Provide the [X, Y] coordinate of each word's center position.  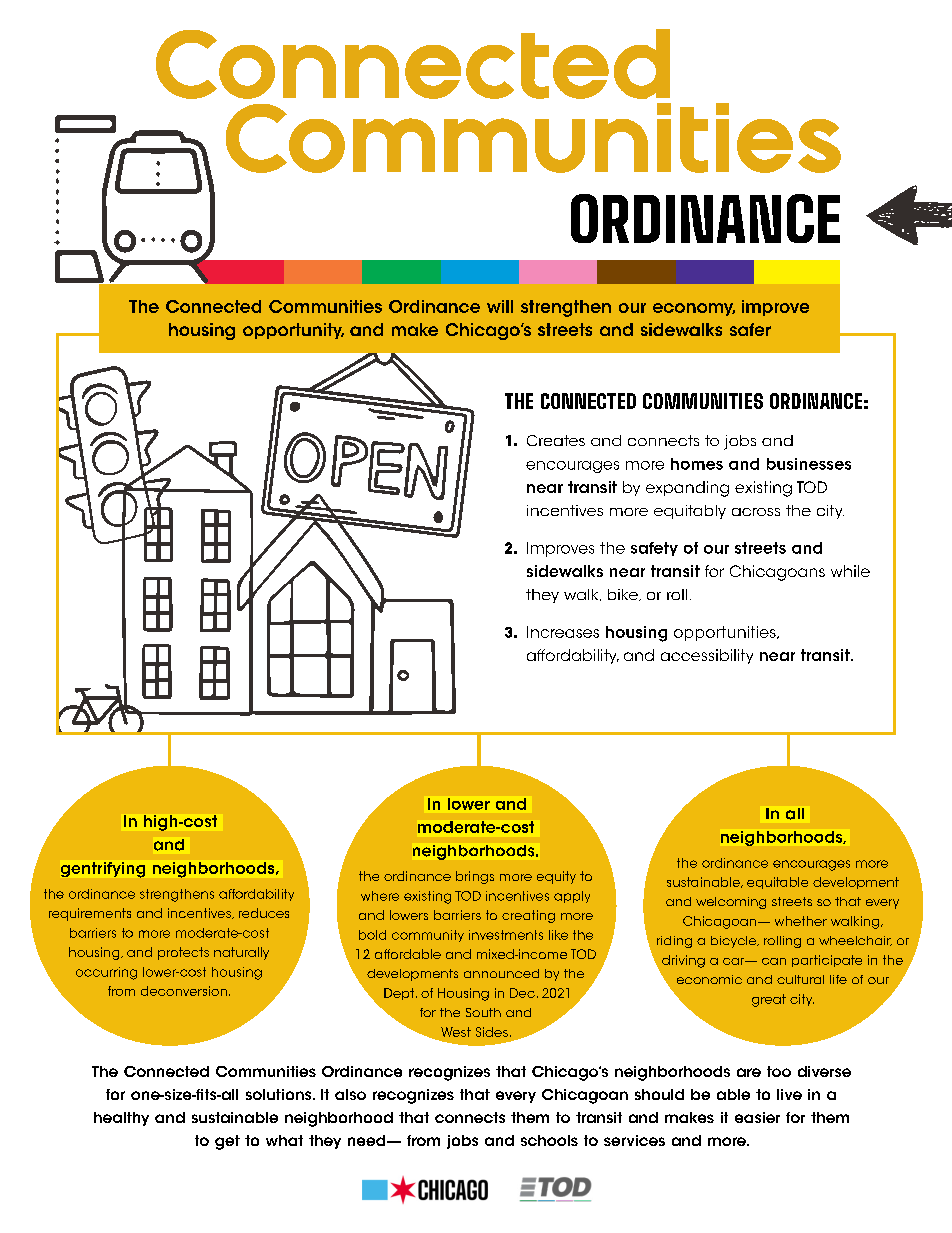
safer [750, 329]
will [500, 306]
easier [757, 1117]
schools [549, 1140]
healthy [121, 1119]
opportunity [293, 331]
